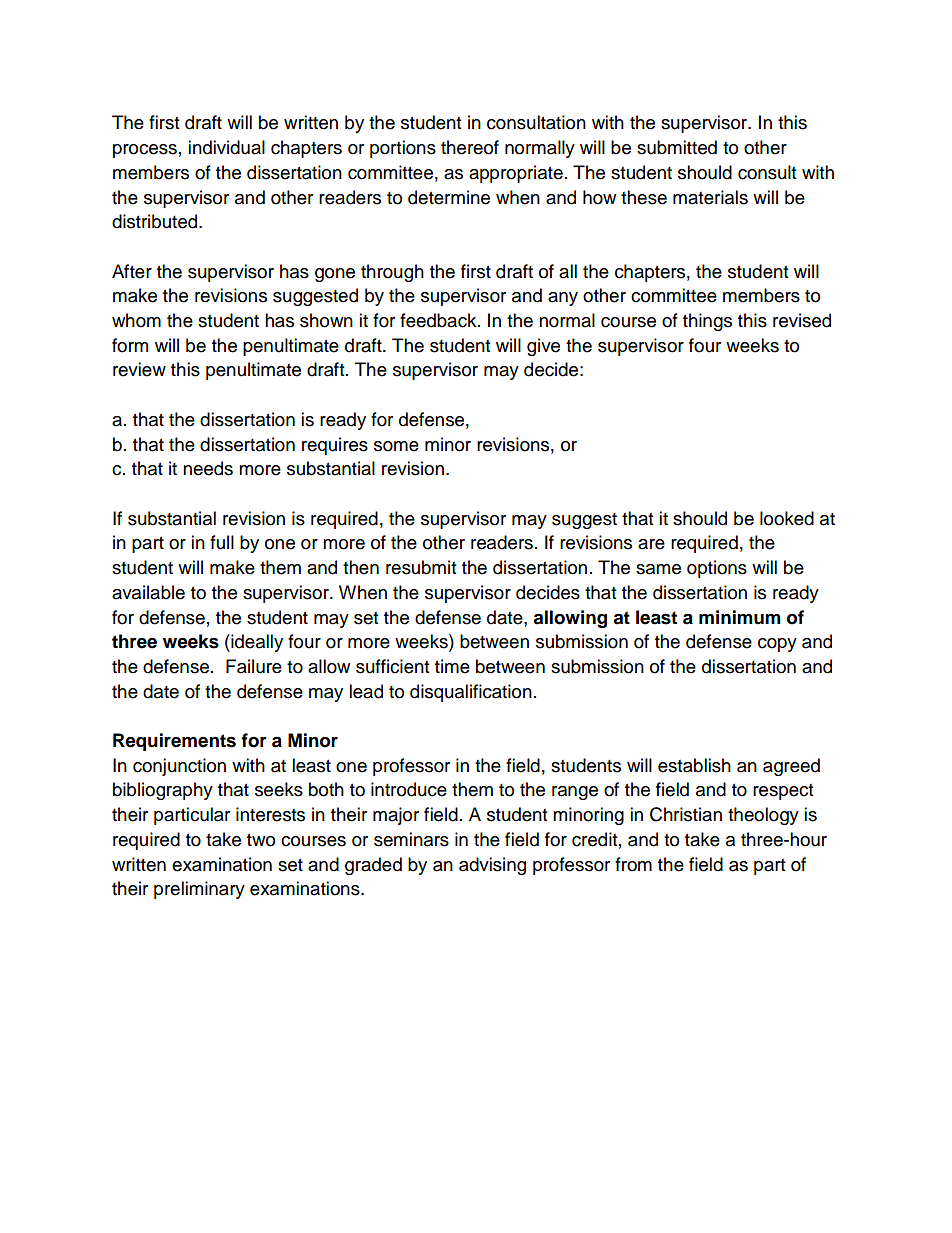  What do you see at coordinates (787, 518) in the document?
I see `looked` at bounding box center [787, 518].
